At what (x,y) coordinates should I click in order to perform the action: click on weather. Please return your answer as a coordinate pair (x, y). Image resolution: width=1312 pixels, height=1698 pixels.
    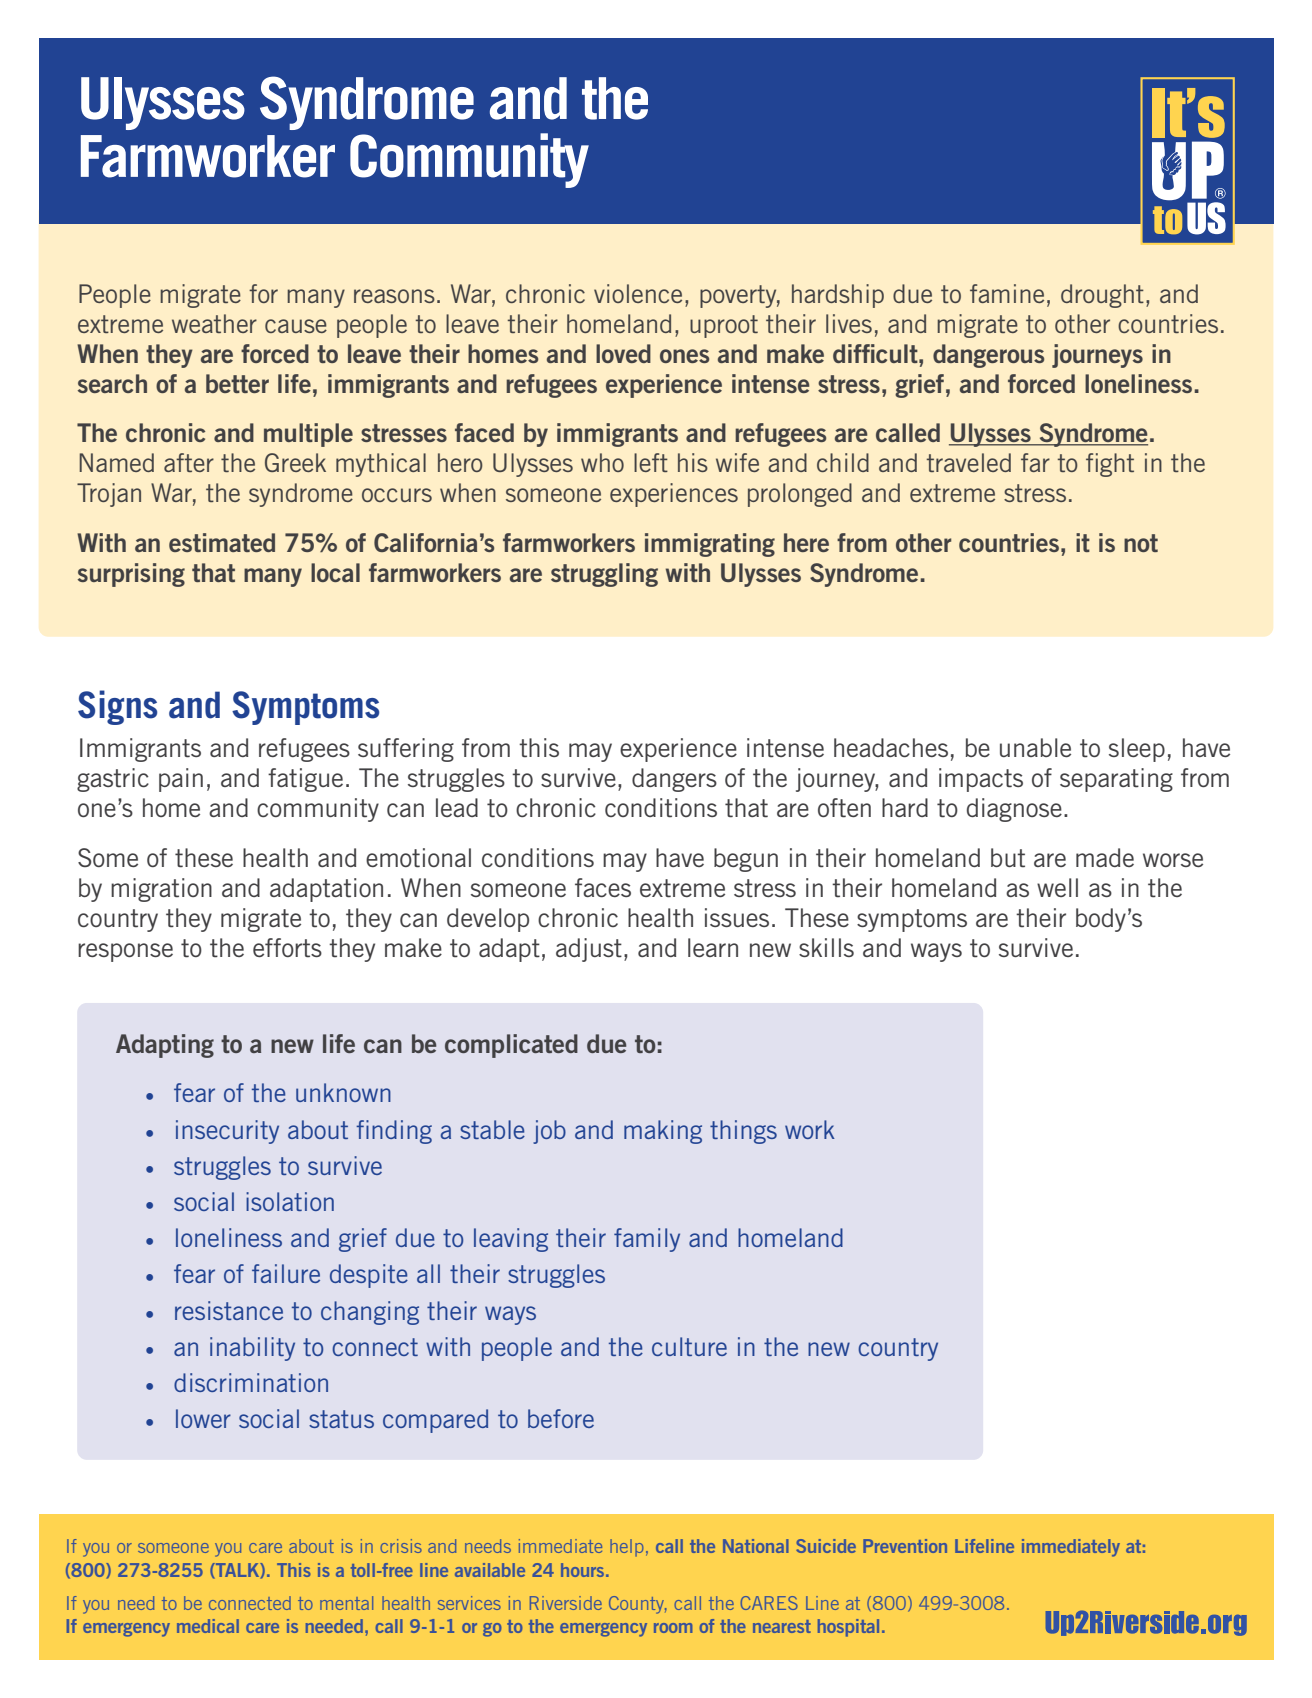
    Looking at the image, I should click on (214, 323).
